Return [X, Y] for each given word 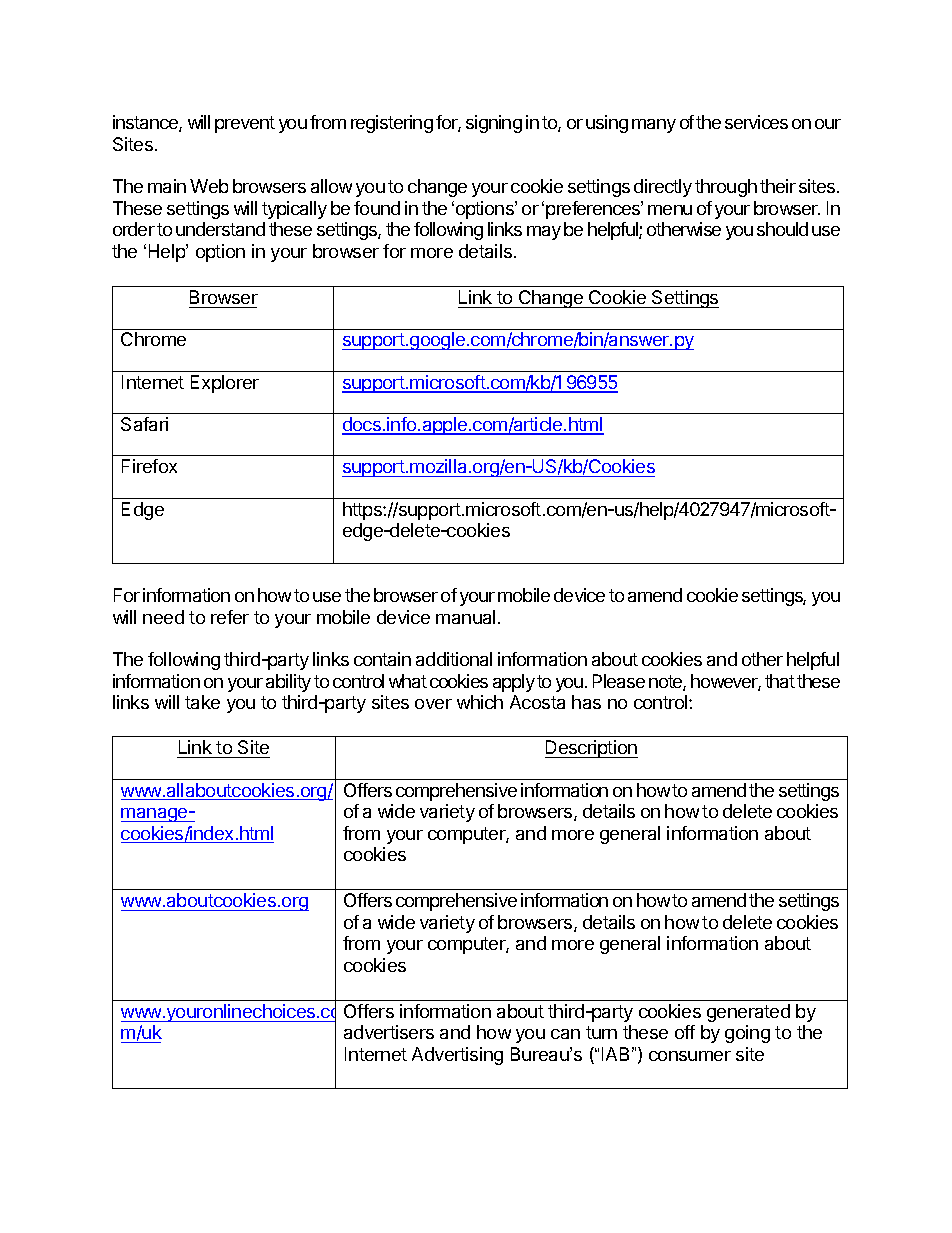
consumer [690, 1056]
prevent [245, 124]
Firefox [149, 466]
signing [494, 124]
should [782, 229]
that [780, 681]
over [433, 704]
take [202, 702]
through [726, 188]
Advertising [457, 1056]
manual [465, 617]
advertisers [389, 1032]
